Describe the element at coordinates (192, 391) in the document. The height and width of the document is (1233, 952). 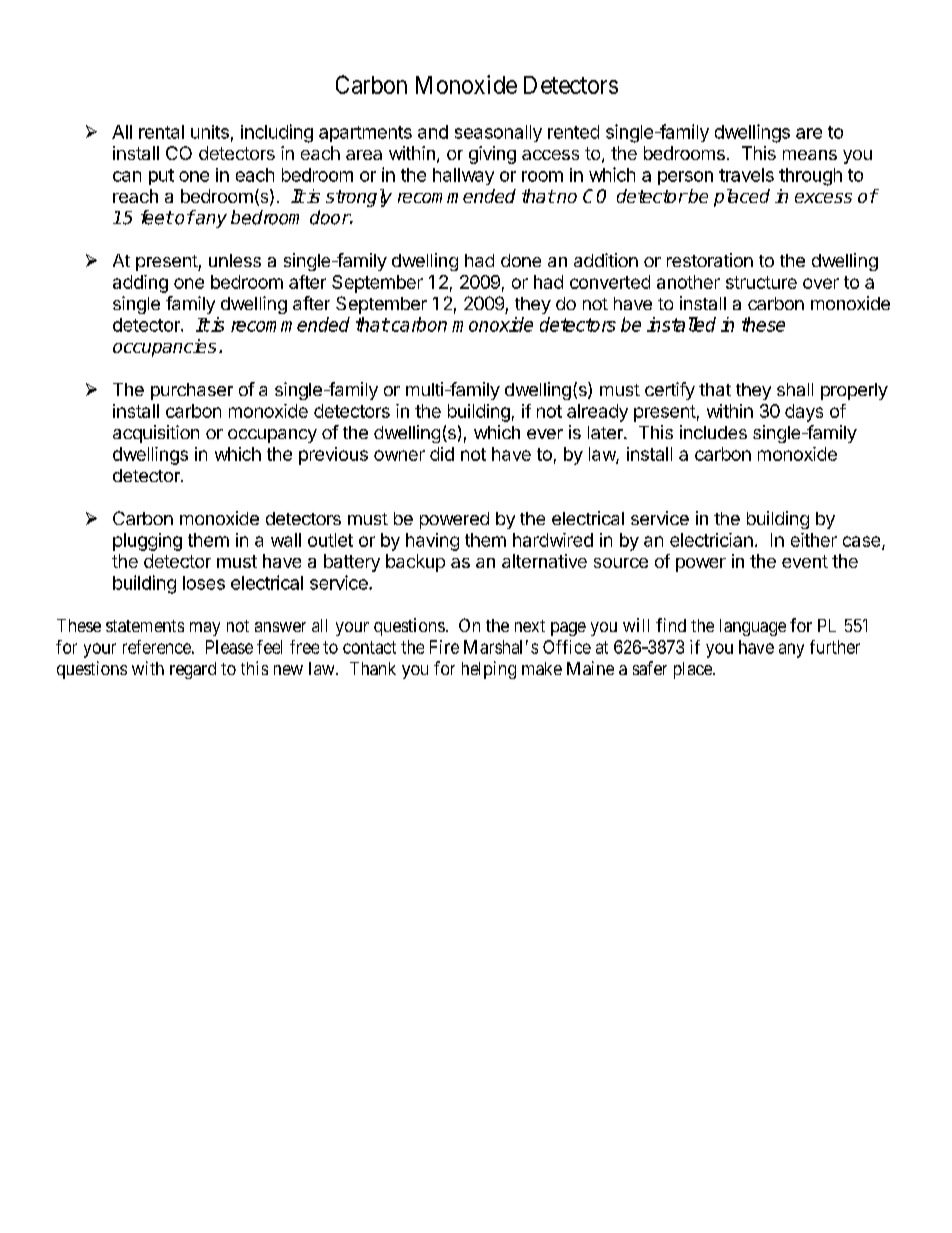
I see `purchaser` at that location.
